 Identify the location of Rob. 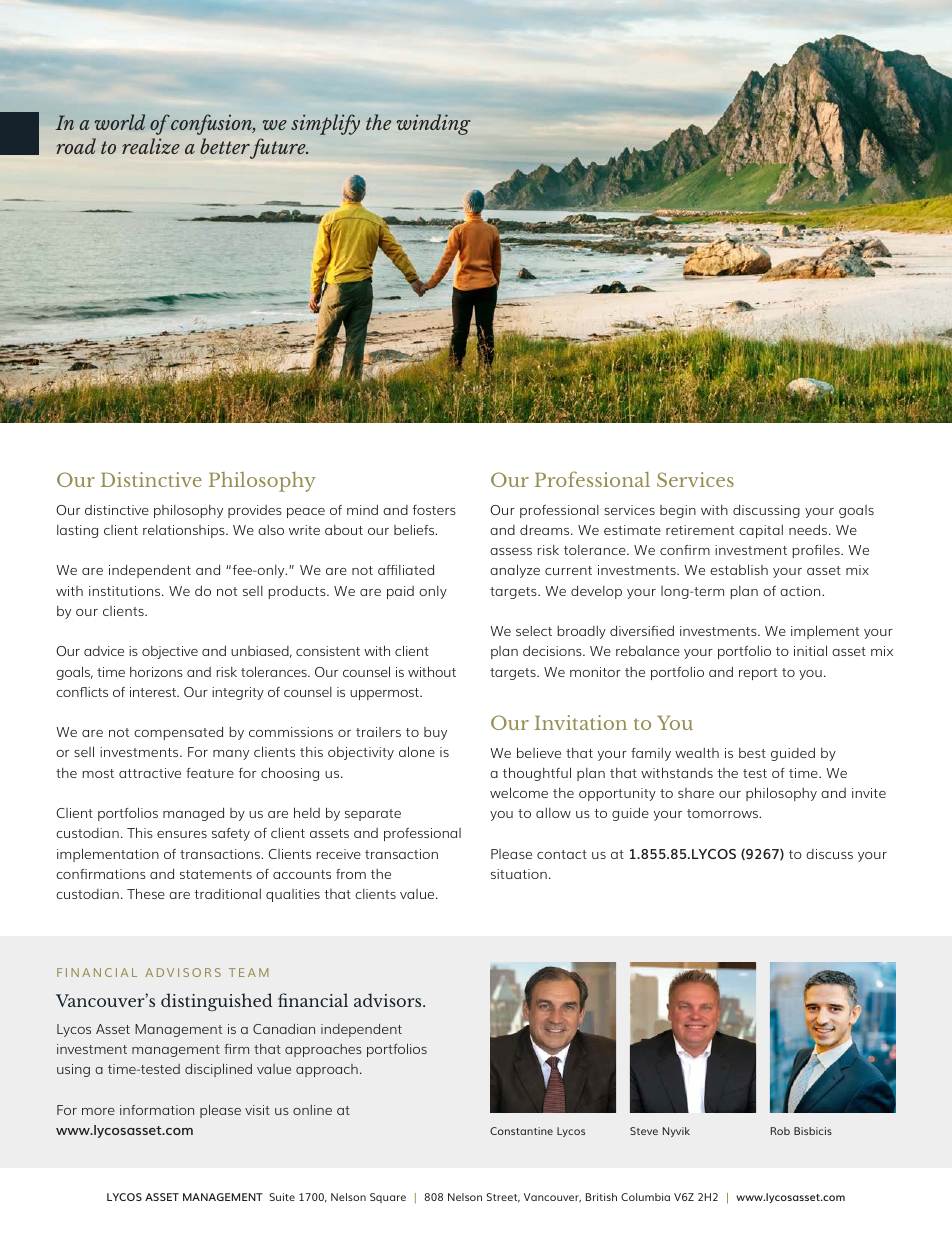
(780, 1131).
